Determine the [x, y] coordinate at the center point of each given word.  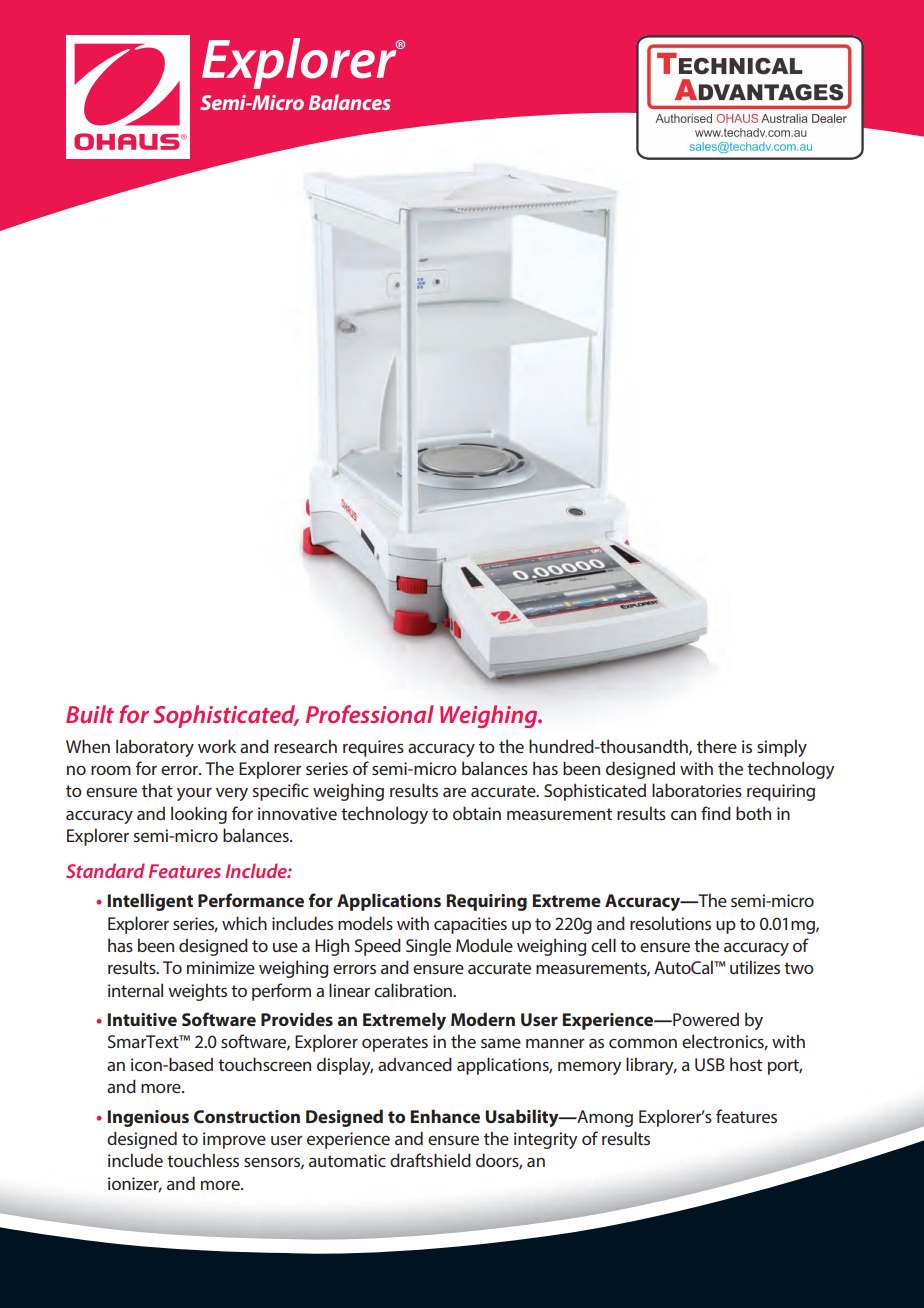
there [717, 746]
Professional [370, 714]
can [683, 815]
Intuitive [142, 1019]
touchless [203, 1160]
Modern [483, 1019]
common [643, 1043]
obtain [477, 813]
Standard [105, 870]
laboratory [155, 748]
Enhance [445, 1116]
